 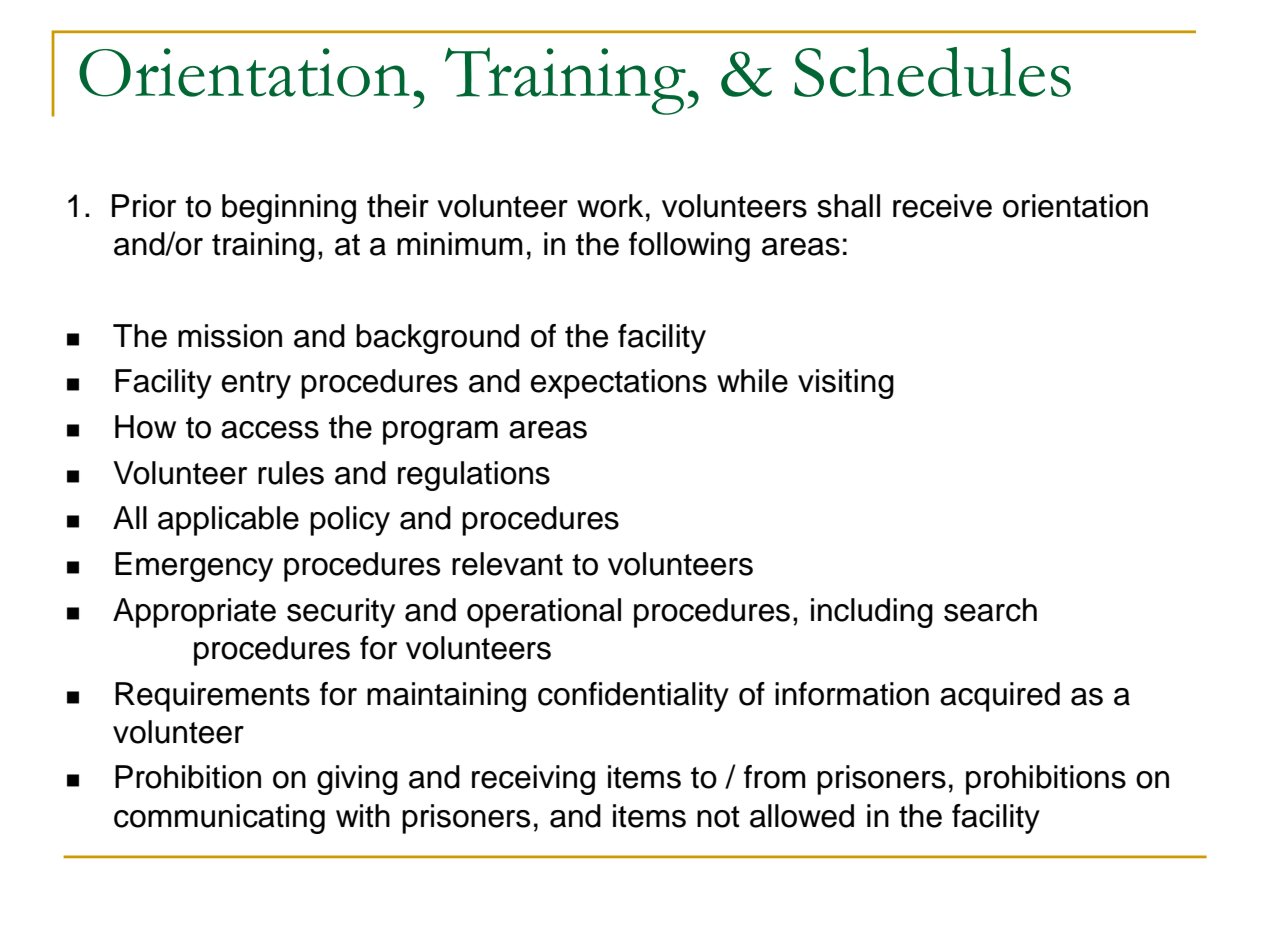 What do you see at coordinates (219, 819) in the screenshot?
I see `communicating` at bounding box center [219, 819].
